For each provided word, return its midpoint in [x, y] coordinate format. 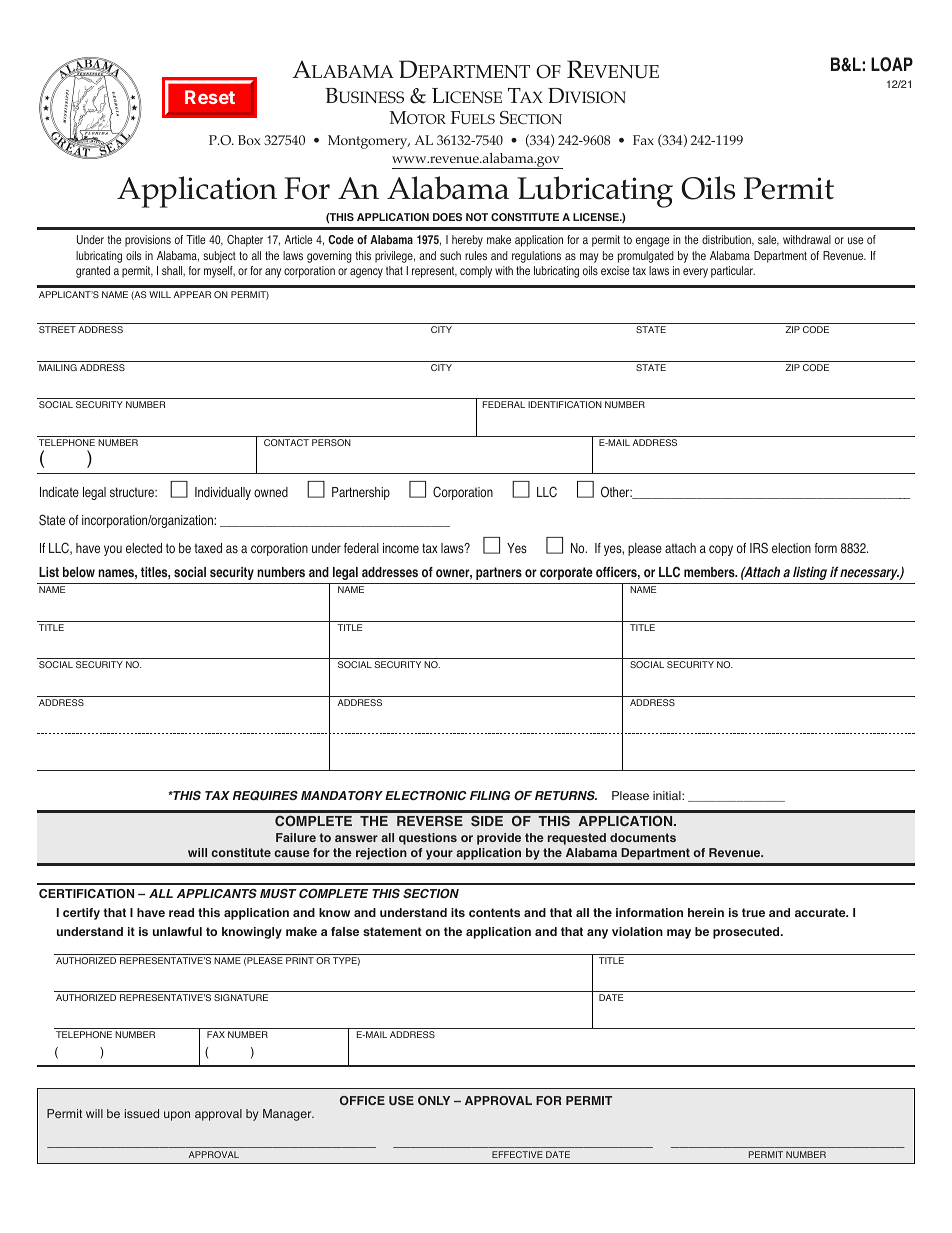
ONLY [434, 1100]
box [249, 140]
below [79, 572]
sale [768, 240]
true [753, 912]
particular [733, 272]
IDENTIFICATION [565, 404]
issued [142, 1113]
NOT [477, 217]
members [710, 572]
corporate [566, 573]
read [181, 912]
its [458, 912]
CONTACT [286, 442]
